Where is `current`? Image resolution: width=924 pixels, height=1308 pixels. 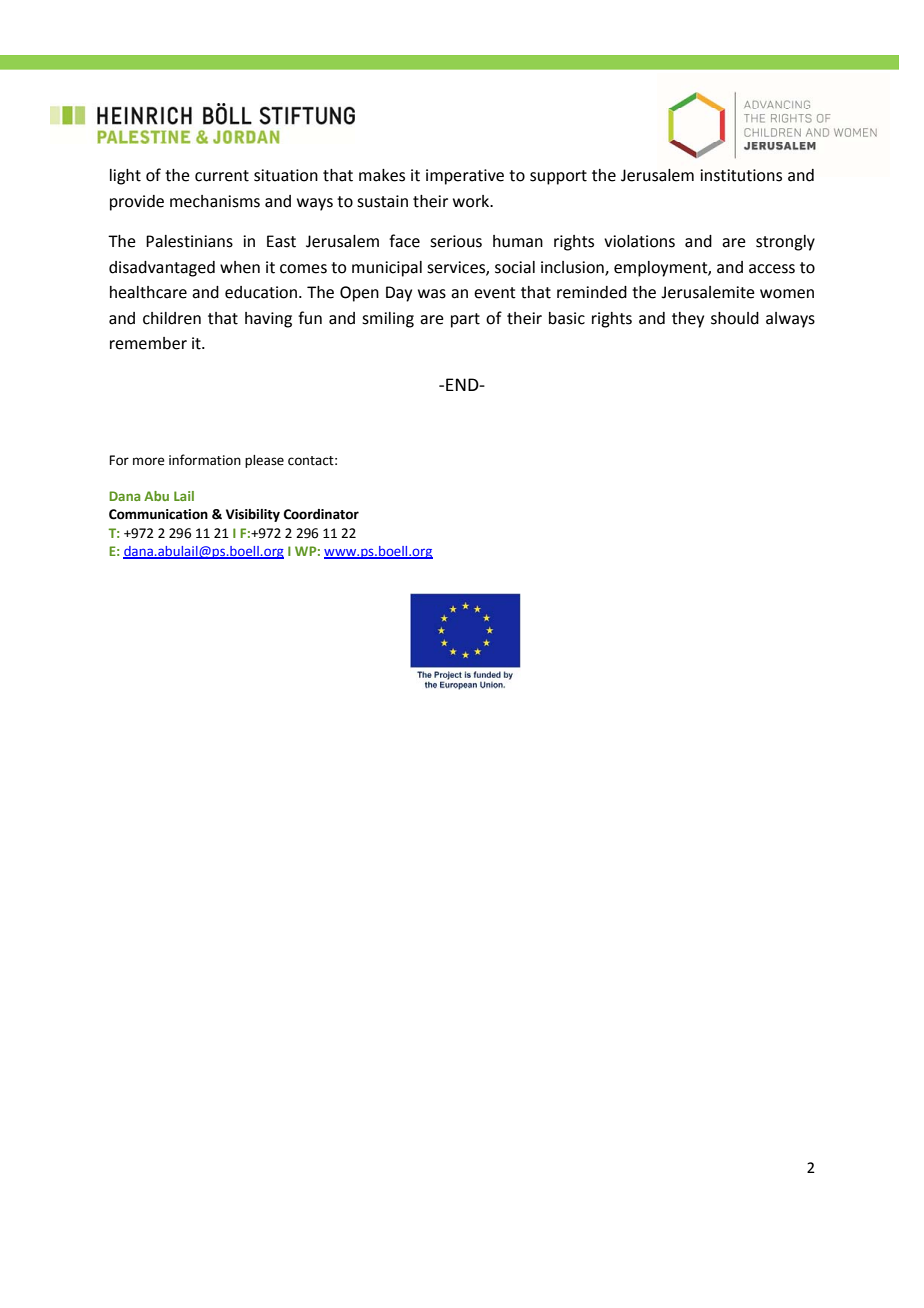
current is located at coordinates (222, 176).
